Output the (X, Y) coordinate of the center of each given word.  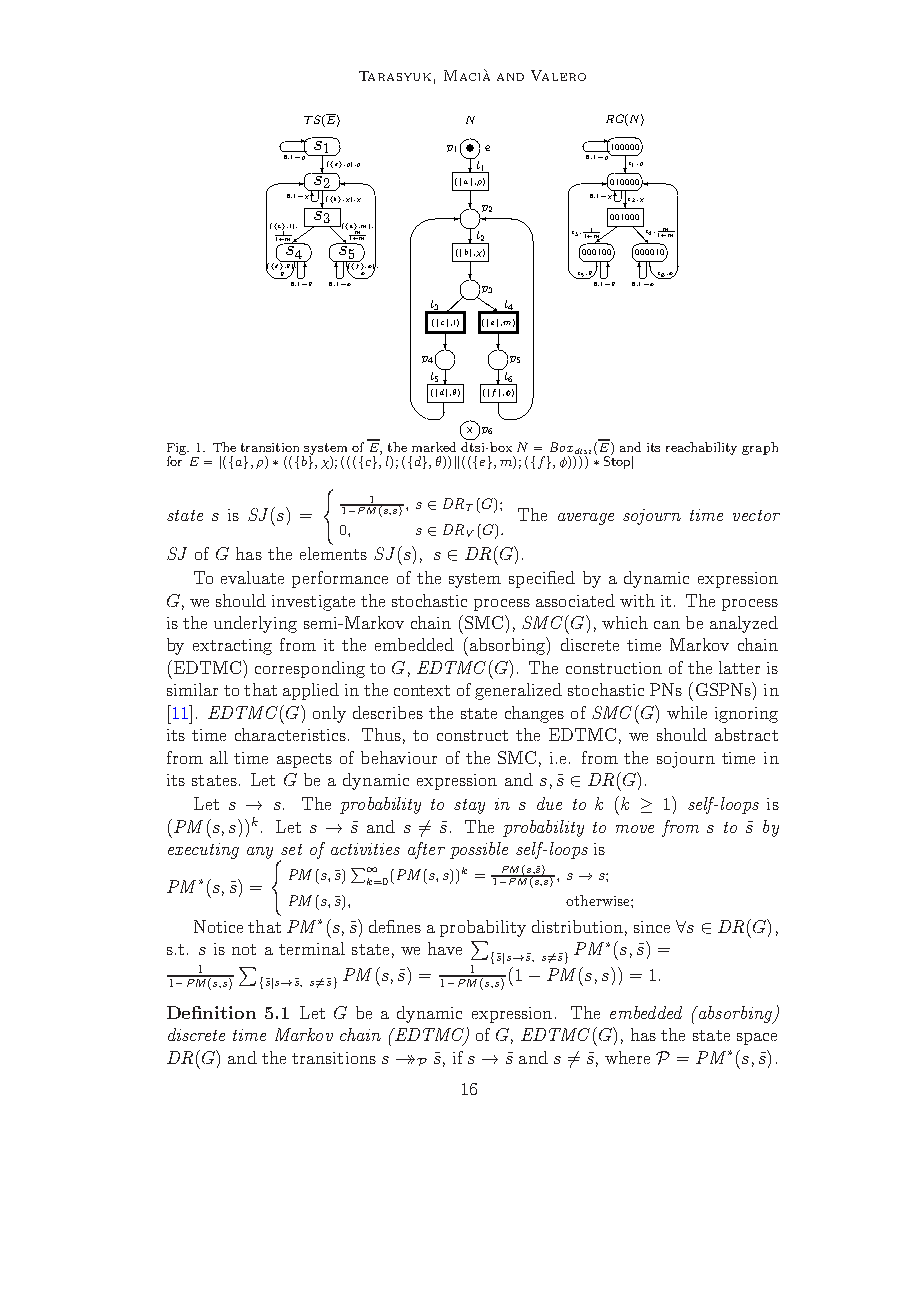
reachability (701, 448)
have (445, 948)
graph (760, 448)
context (422, 690)
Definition (211, 1012)
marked (434, 447)
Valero (558, 75)
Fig (178, 450)
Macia (467, 75)
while (687, 712)
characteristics (290, 734)
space (757, 1039)
